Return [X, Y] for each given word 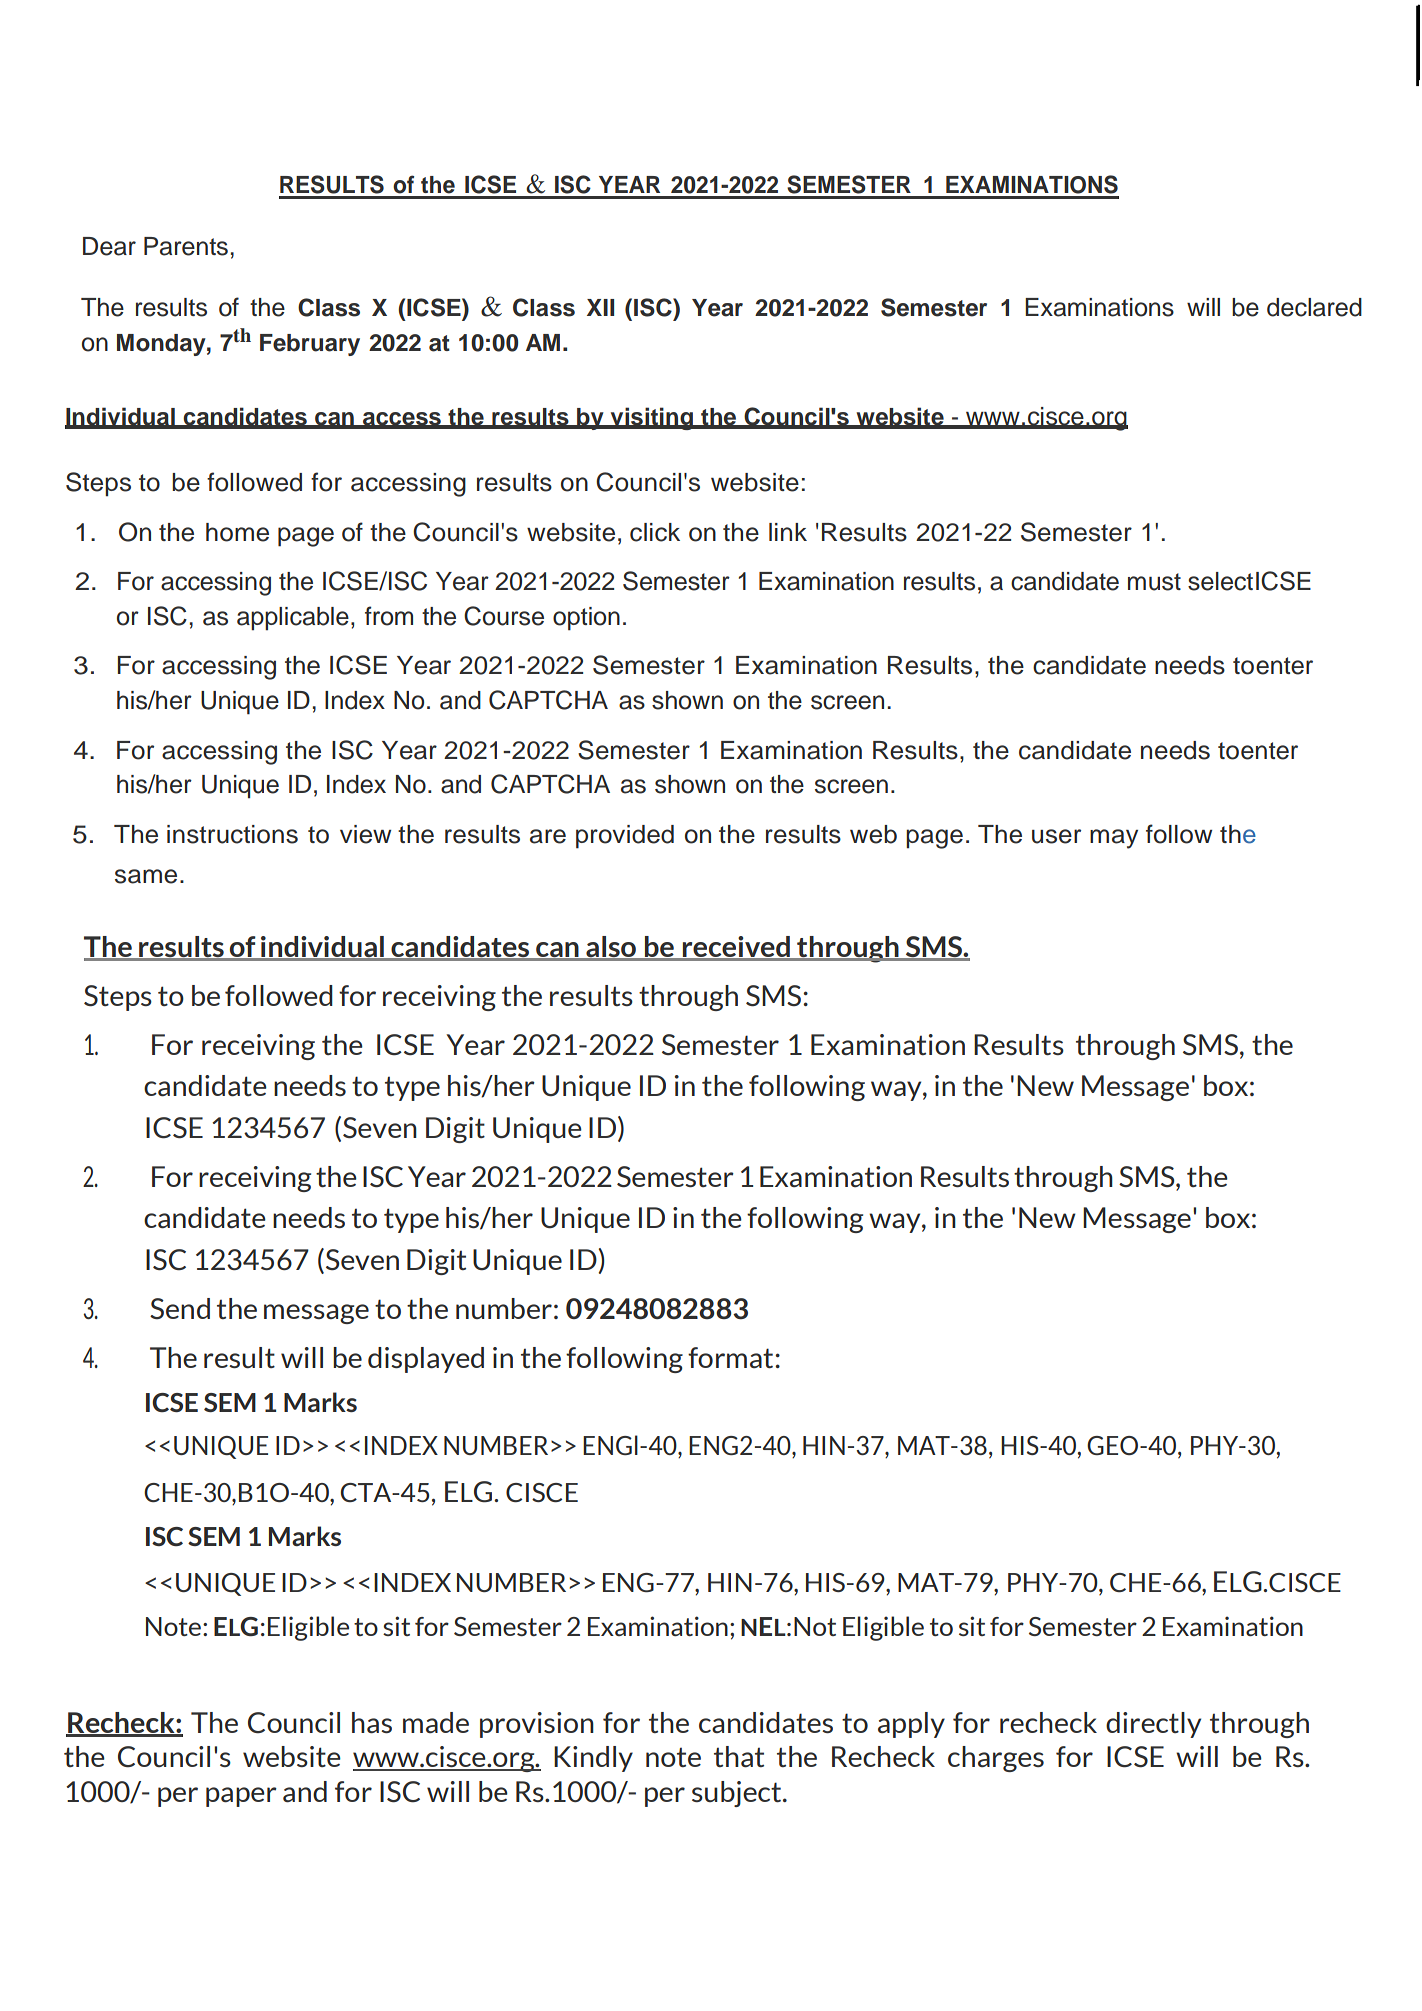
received [736, 948]
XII [600, 307]
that [739, 1756]
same [146, 876]
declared [1314, 307]
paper [241, 1797]
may [1114, 839]
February [310, 345]
